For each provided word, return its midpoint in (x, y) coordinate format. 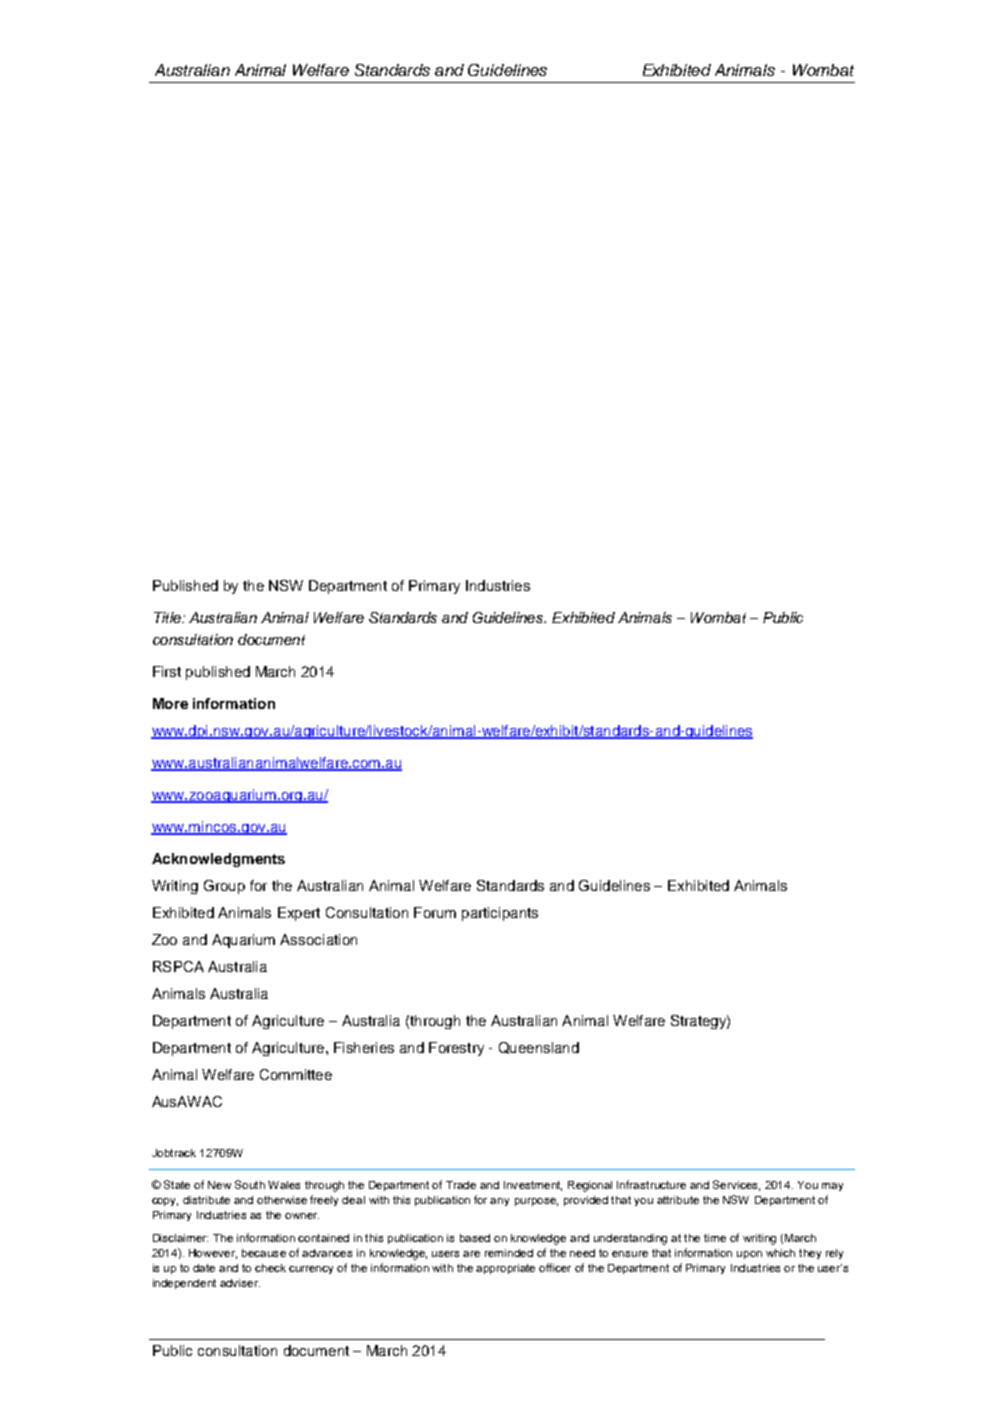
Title (168, 617)
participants (500, 914)
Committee (296, 1074)
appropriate (505, 1269)
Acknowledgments (218, 860)
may (832, 1187)
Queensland (539, 1048)
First (167, 671)
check (270, 1268)
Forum (435, 912)
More (170, 703)
